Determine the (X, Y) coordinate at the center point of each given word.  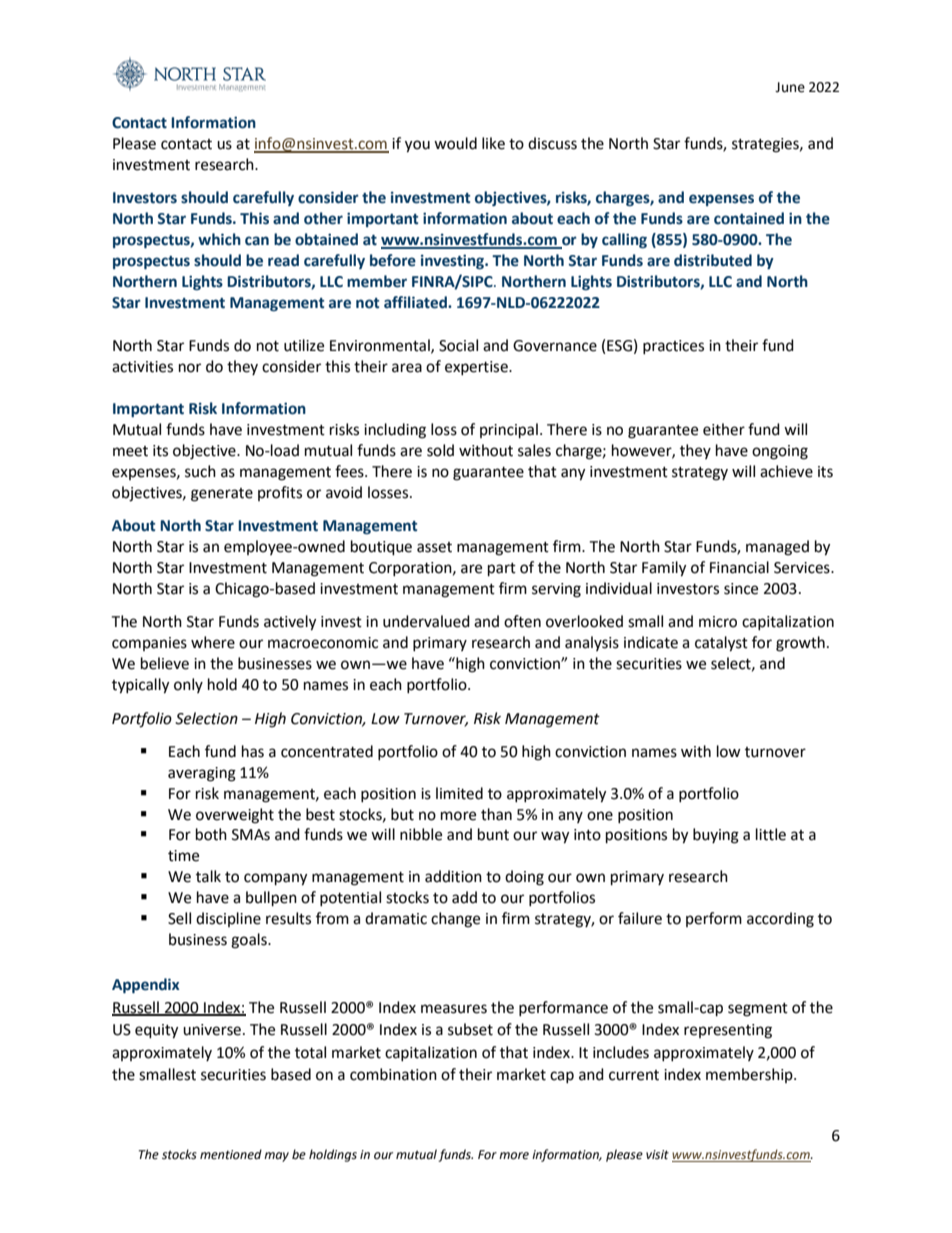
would (455, 143)
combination (393, 1074)
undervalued (426, 621)
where (213, 642)
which (219, 239)
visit (657, 1154)
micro (718, 622)
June (790, 87)
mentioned (231, 1154)
